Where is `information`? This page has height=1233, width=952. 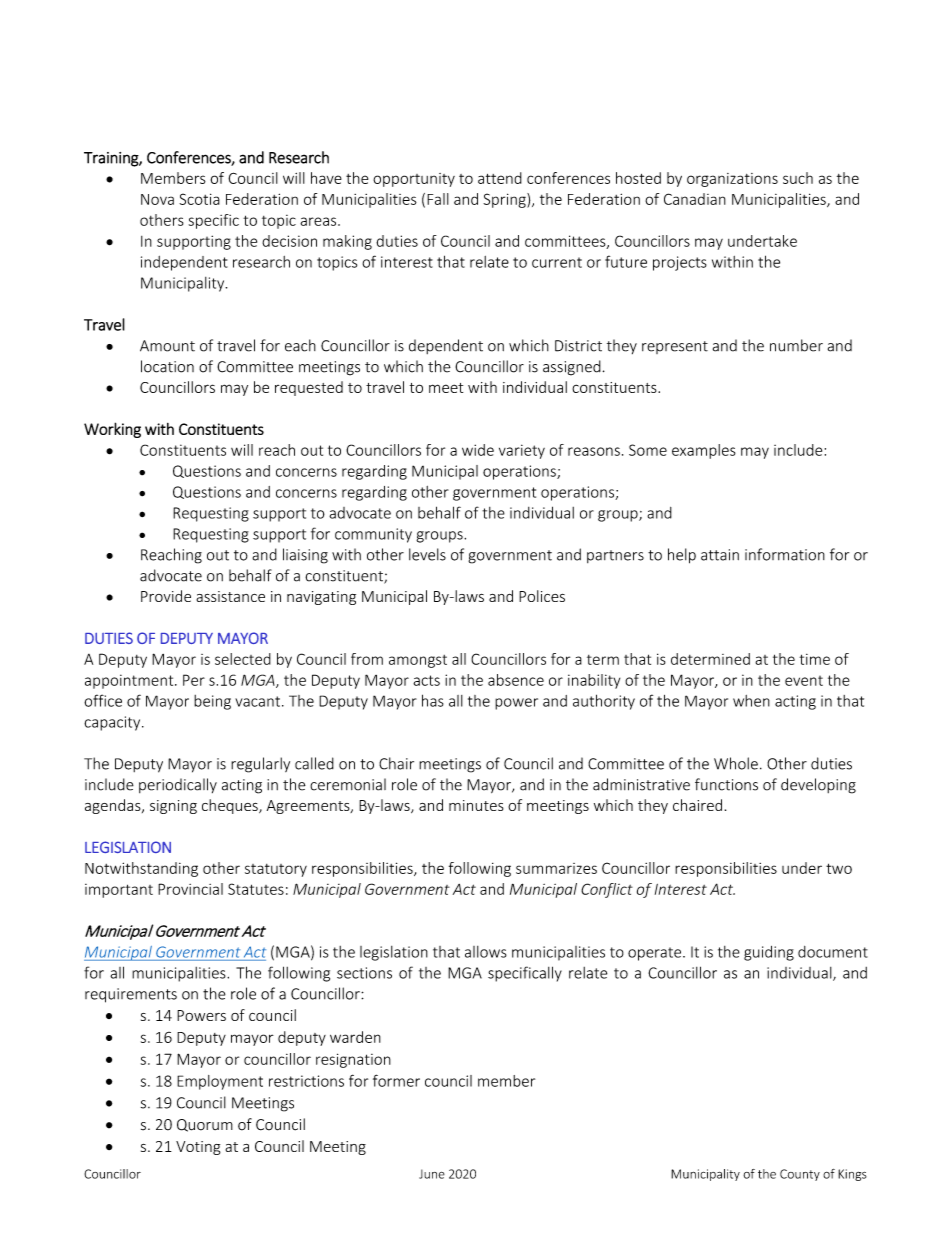 information is located at coordinates (785, 554).
